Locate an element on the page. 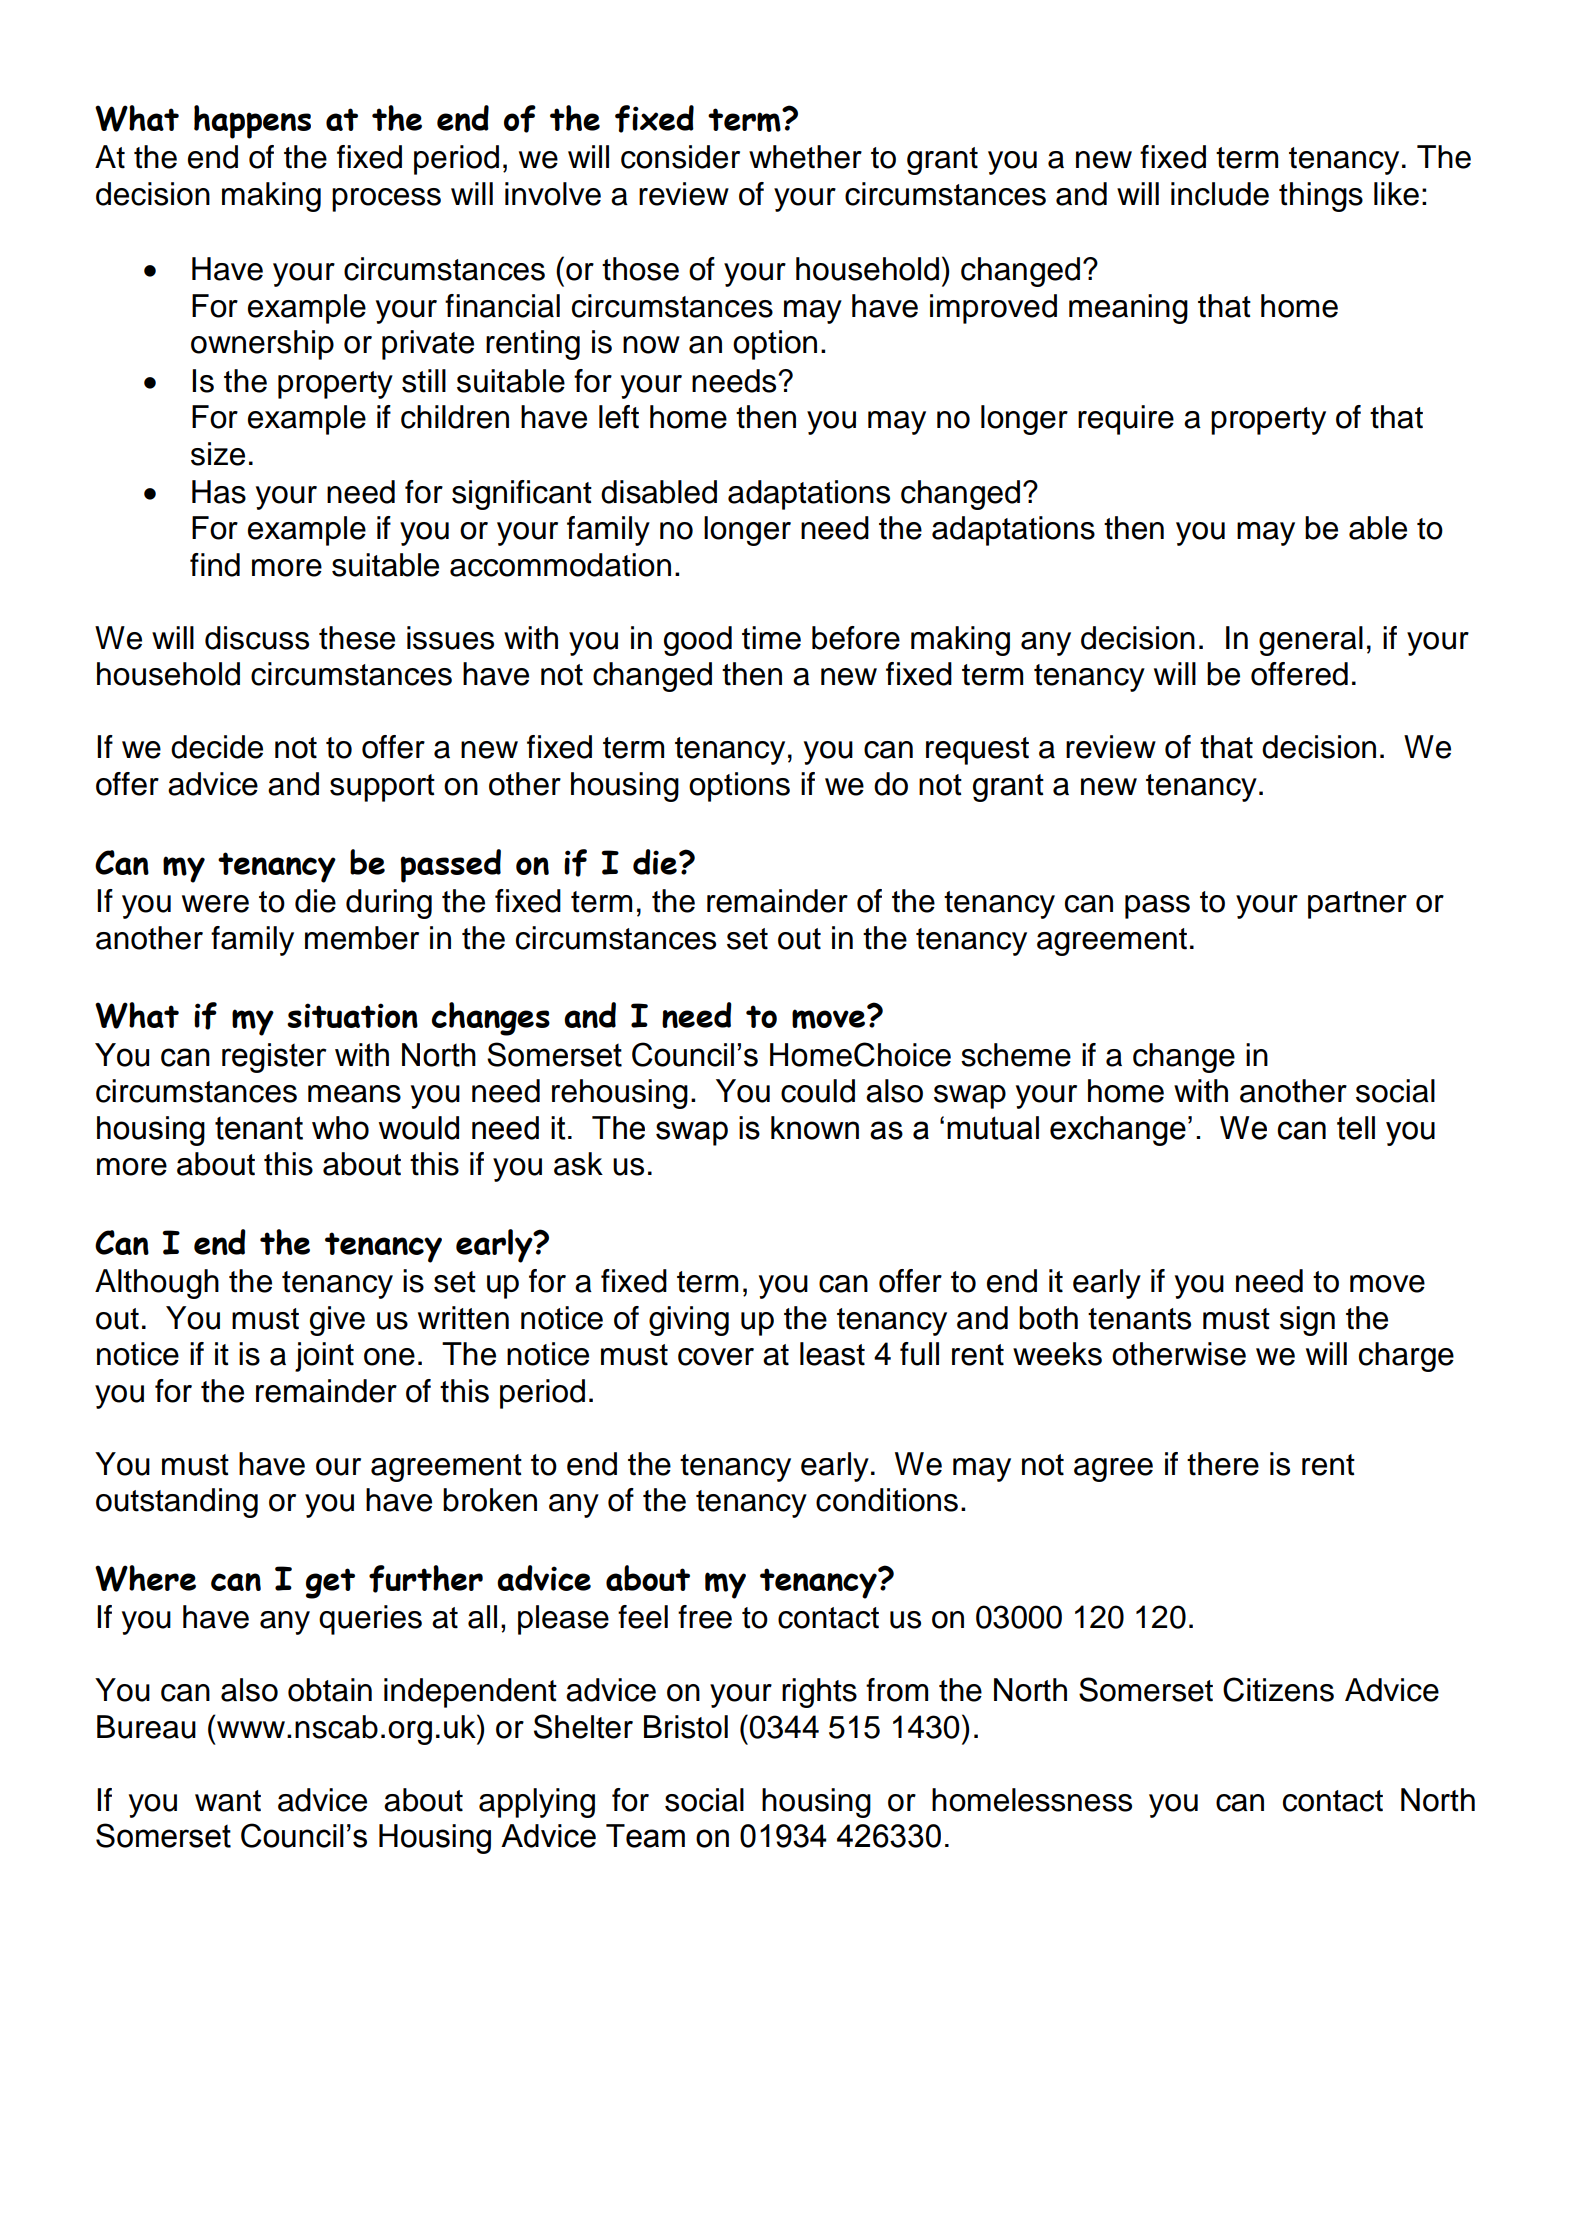  give is located at coordinates (337, 1321).
